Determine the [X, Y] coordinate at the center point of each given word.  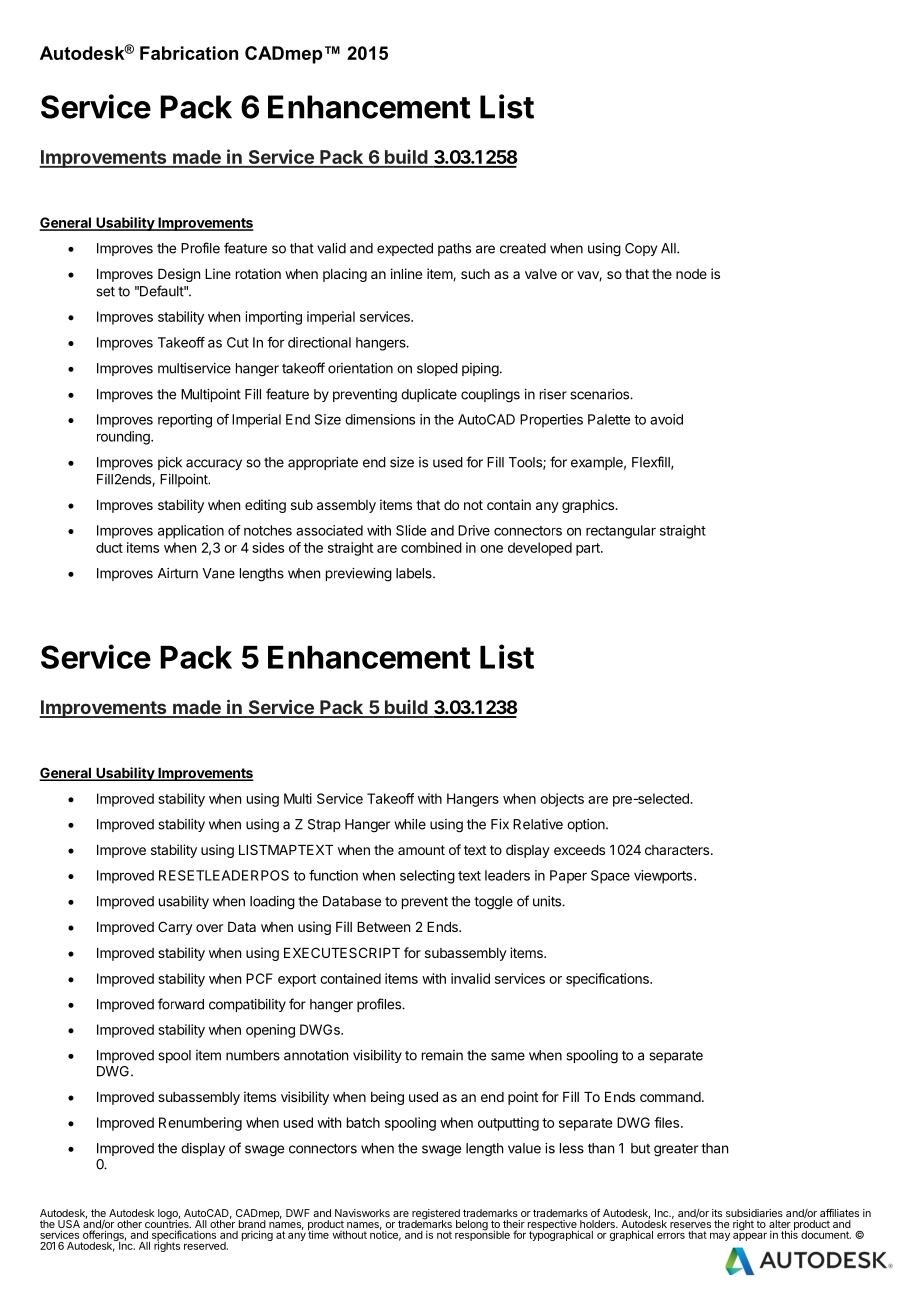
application [191, 532]
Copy [641, 249]
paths [454, 249]
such [475, 274]
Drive [474, 530]
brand [252, 1225]
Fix [500, 824]
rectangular [621, 532]
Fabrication [189, 53]
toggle [493, 903]
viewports [663, 877]
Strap [324, 825]
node [691, 274]
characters [677, 850]
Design [179, 275]
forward [181, 1004]
